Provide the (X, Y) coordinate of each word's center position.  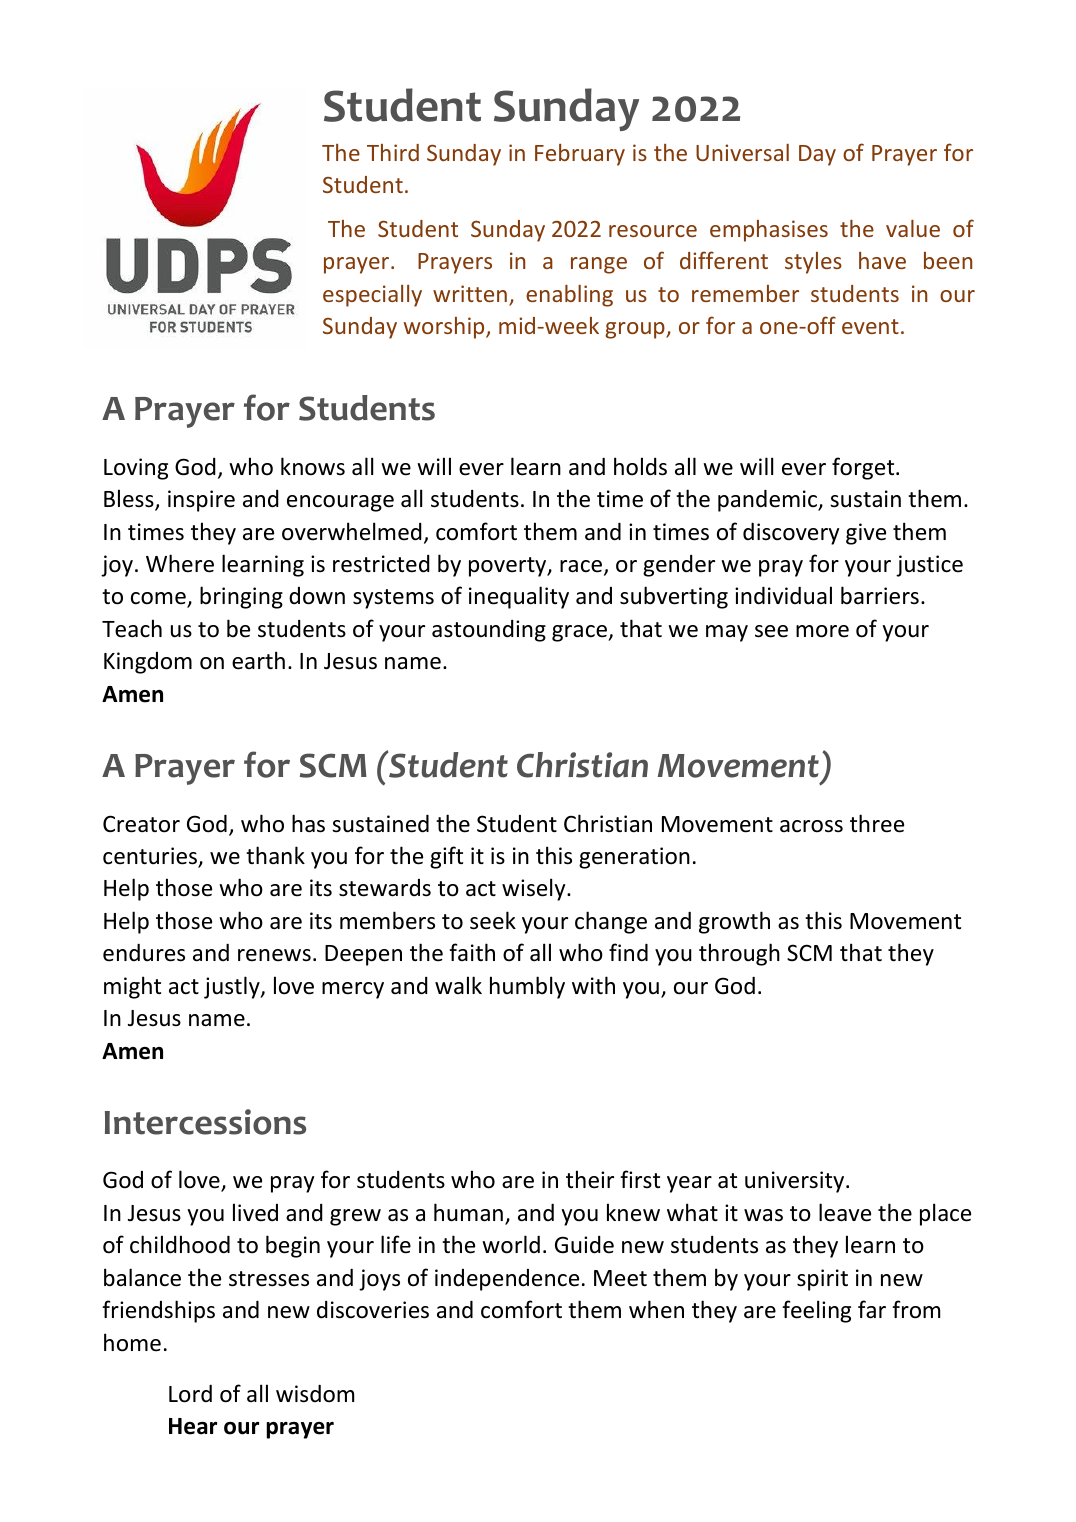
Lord (190, 1394)
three (877, 823)
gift (446, 857)
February (580, 155)
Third (393, 152)
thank (275, 855)
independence (507, 1280)
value (913, 228)
